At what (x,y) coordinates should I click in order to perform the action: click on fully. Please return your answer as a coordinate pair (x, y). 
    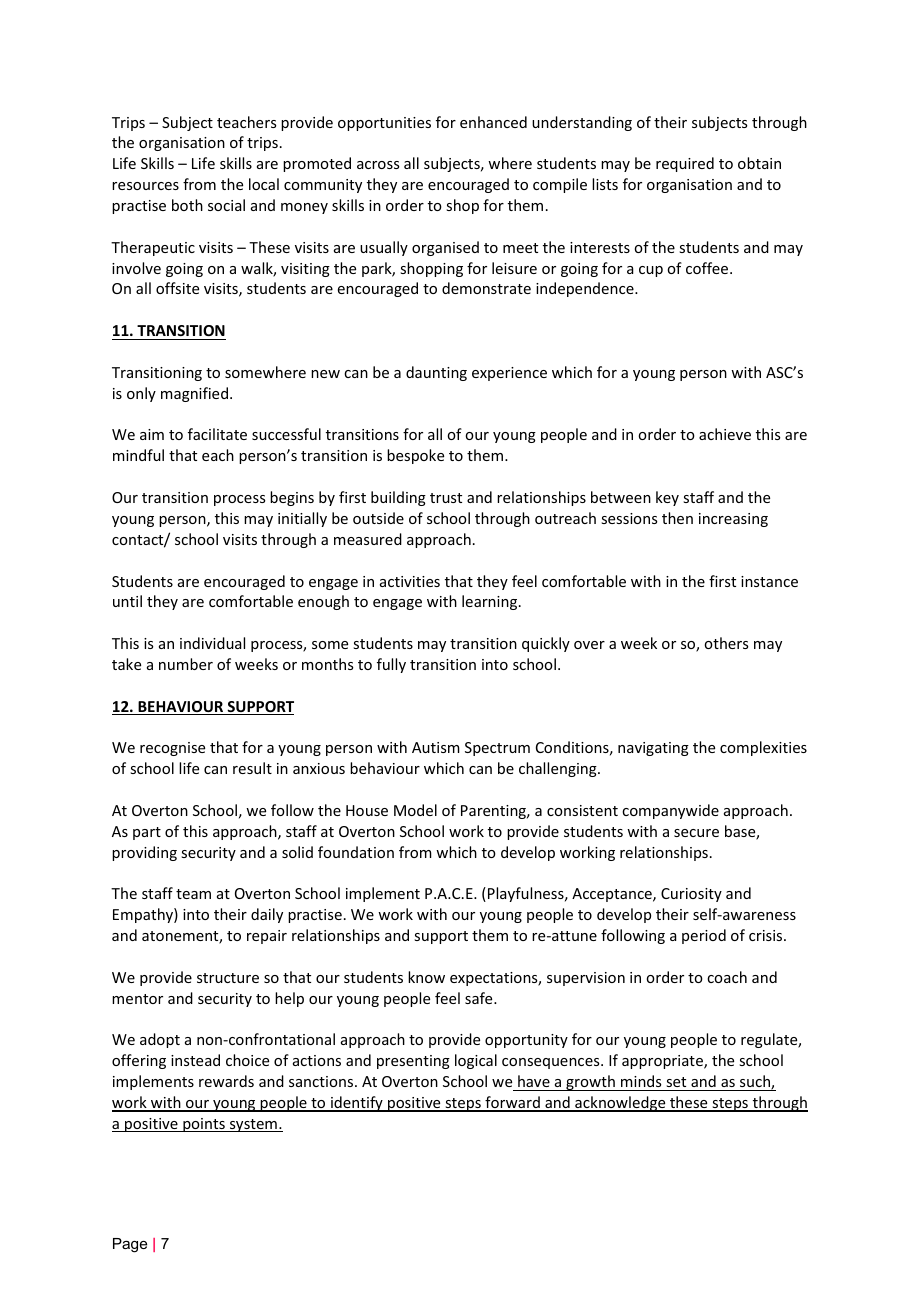
    Looking at the image, I should click on (391, 665).
